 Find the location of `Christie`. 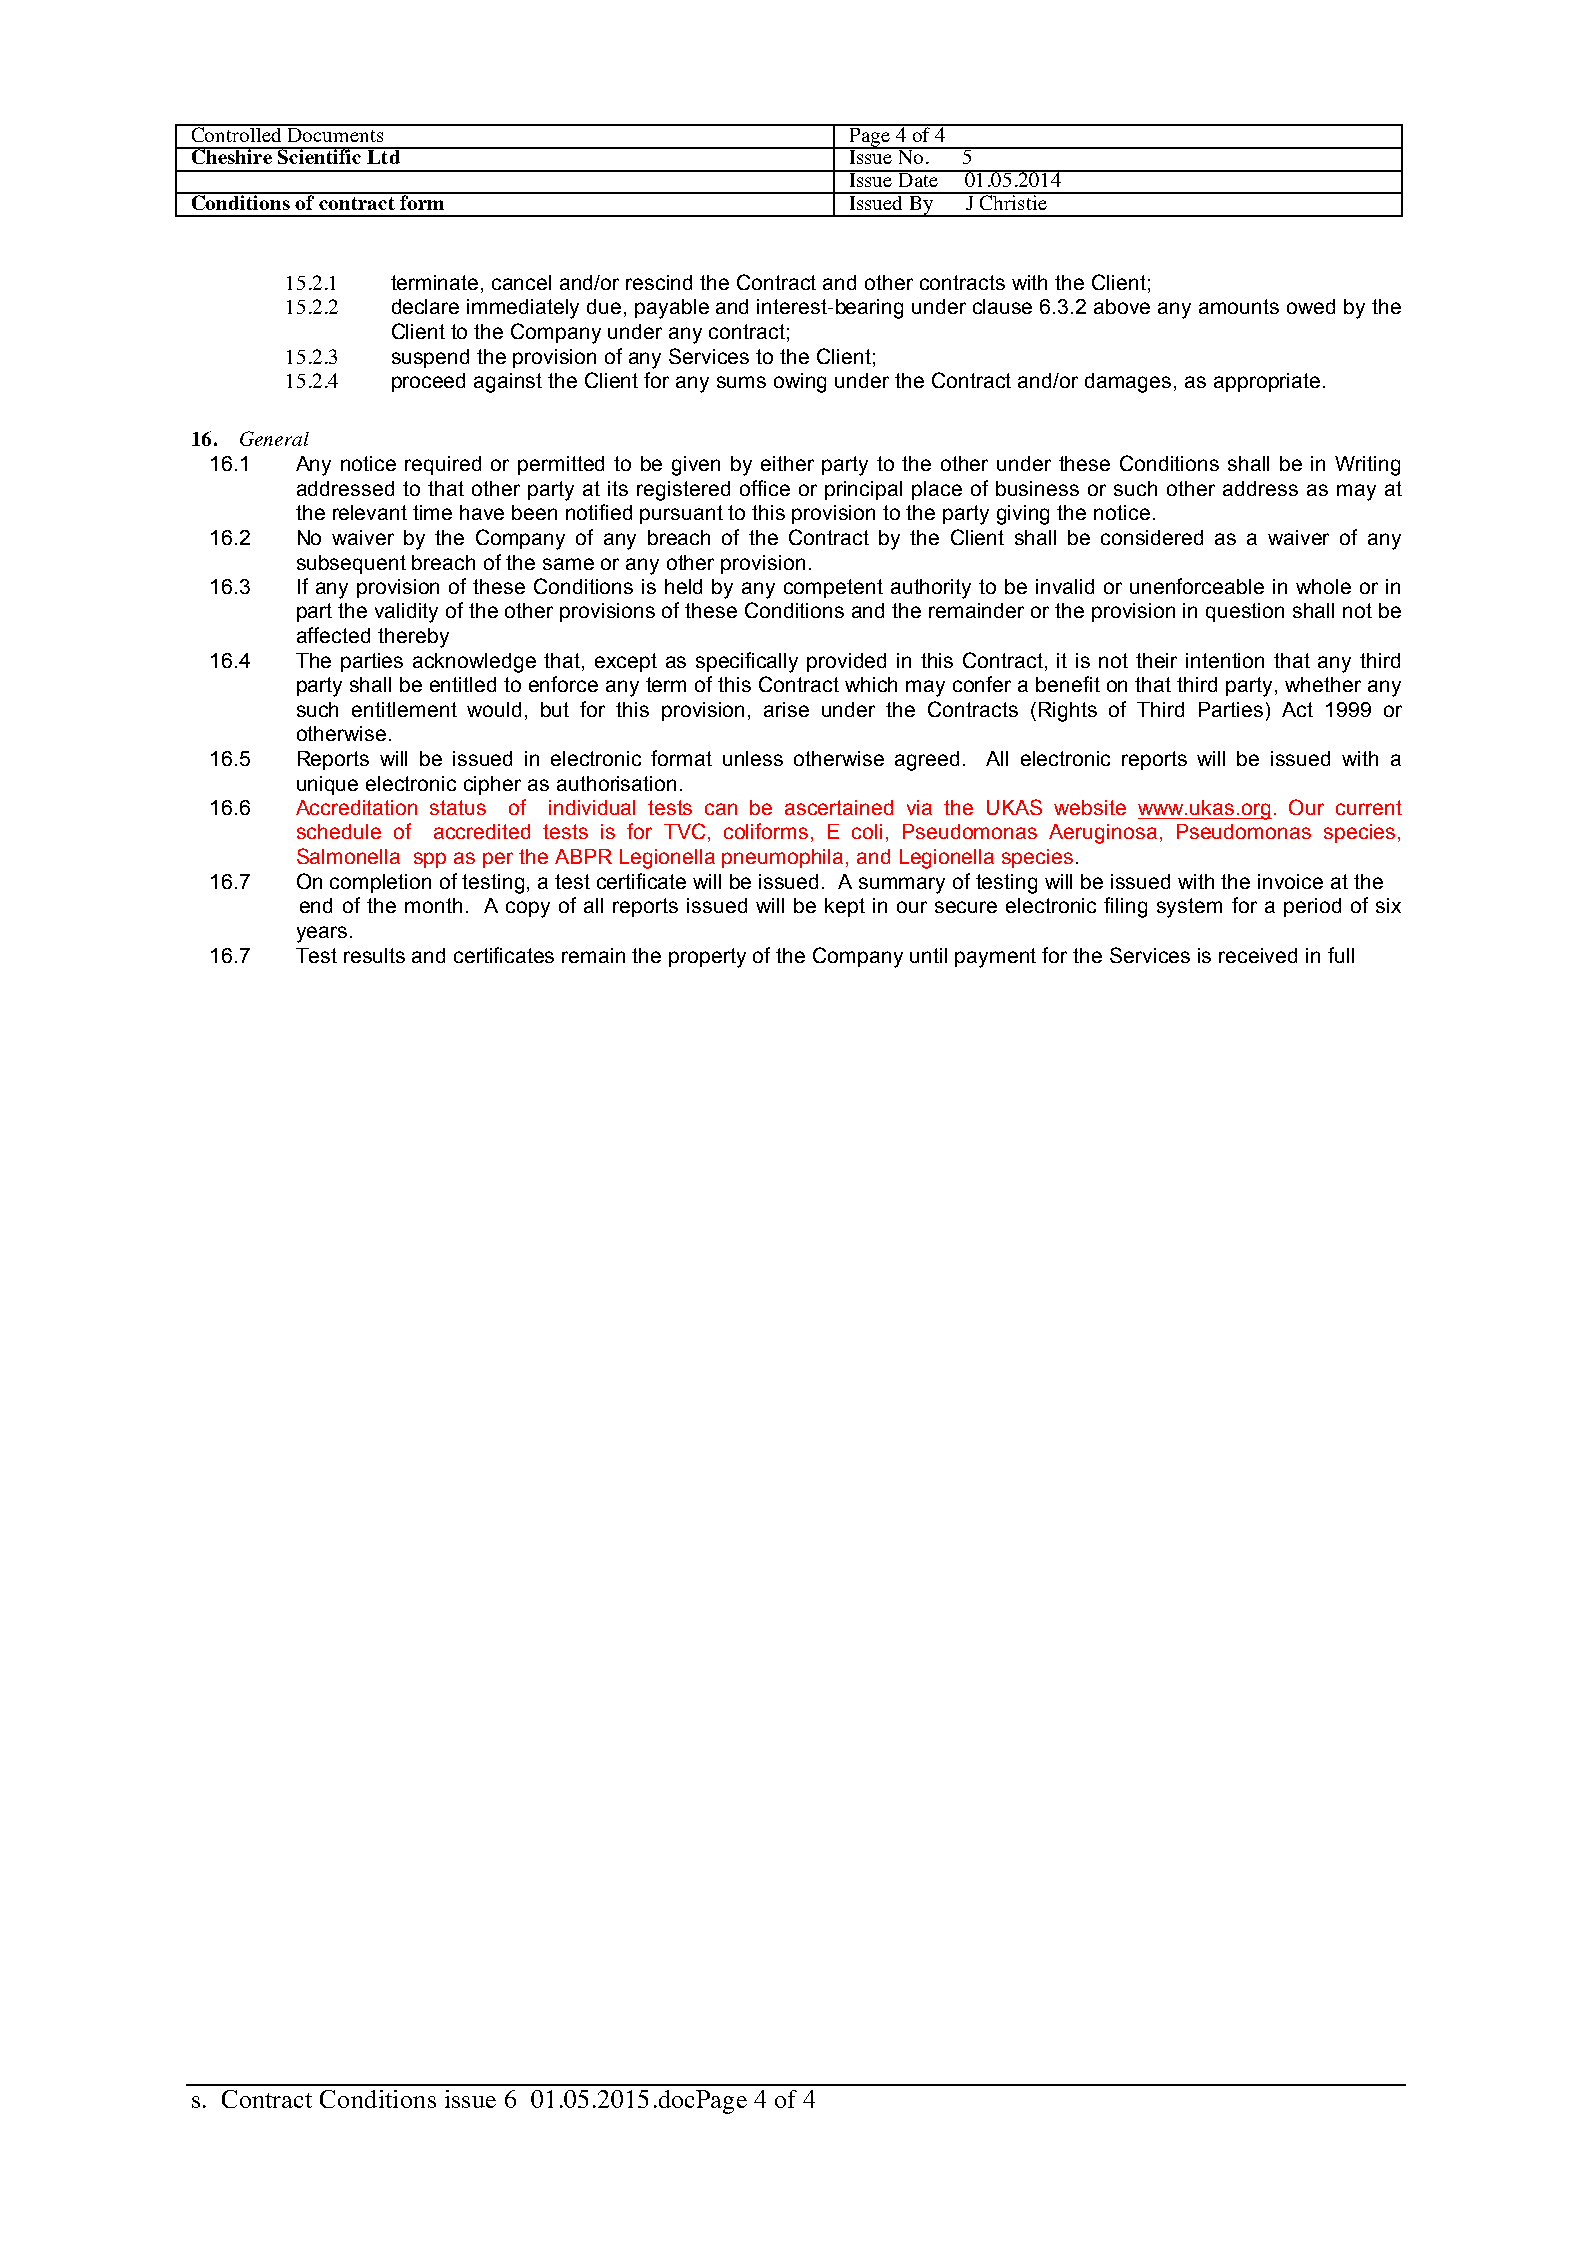

Christie is located at coordinates (1013, 201).
